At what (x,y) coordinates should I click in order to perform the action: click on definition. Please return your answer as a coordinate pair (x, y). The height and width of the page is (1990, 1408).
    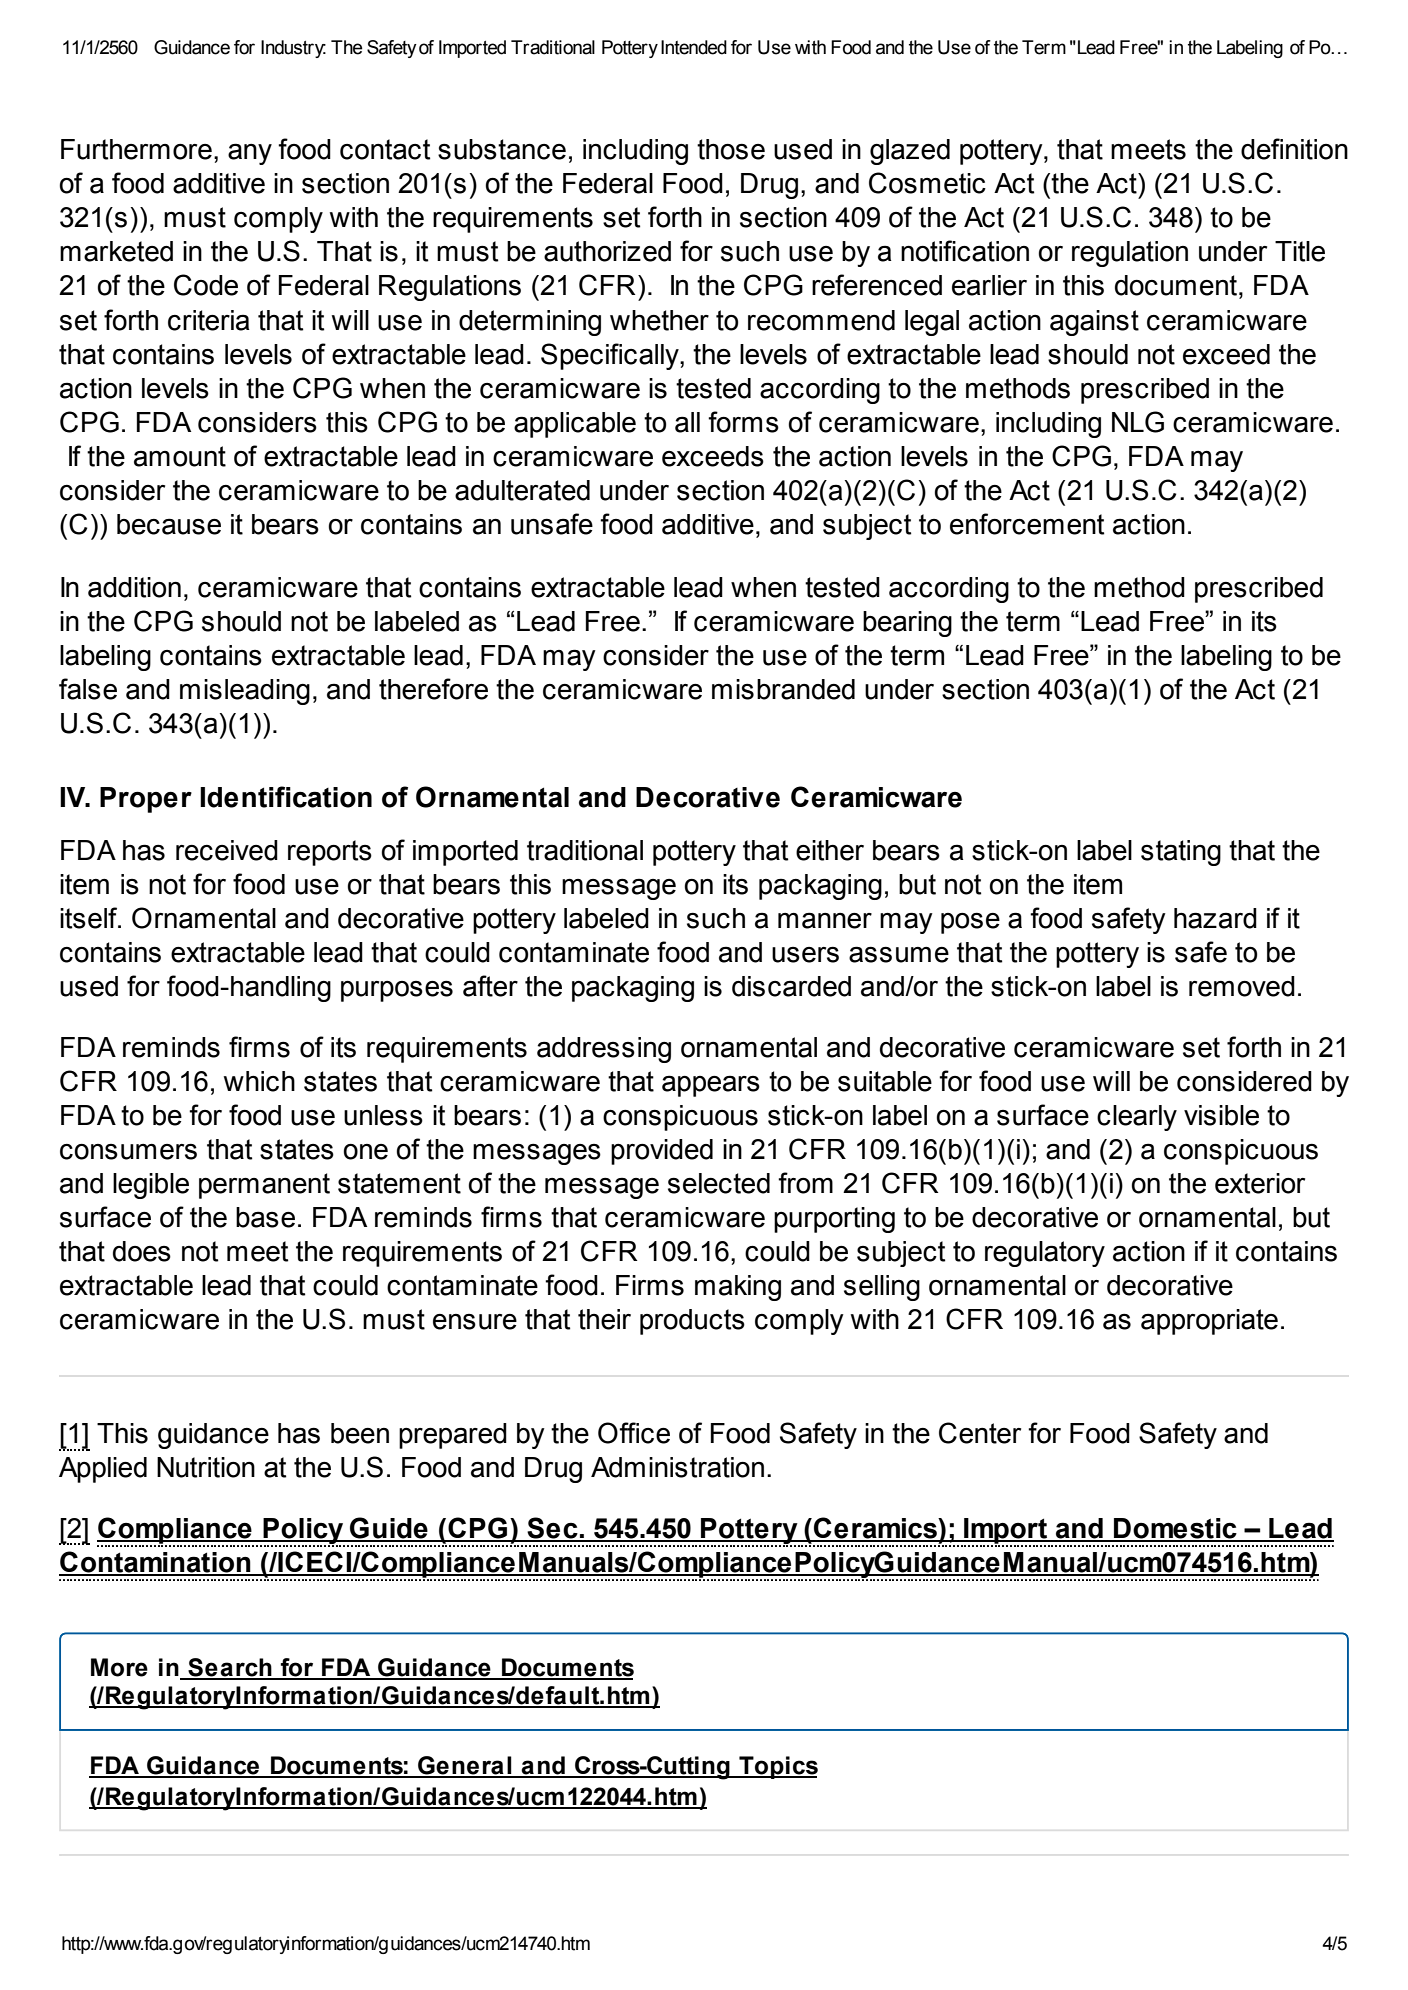
    Looking at the image, I should click on (1294, 149).
